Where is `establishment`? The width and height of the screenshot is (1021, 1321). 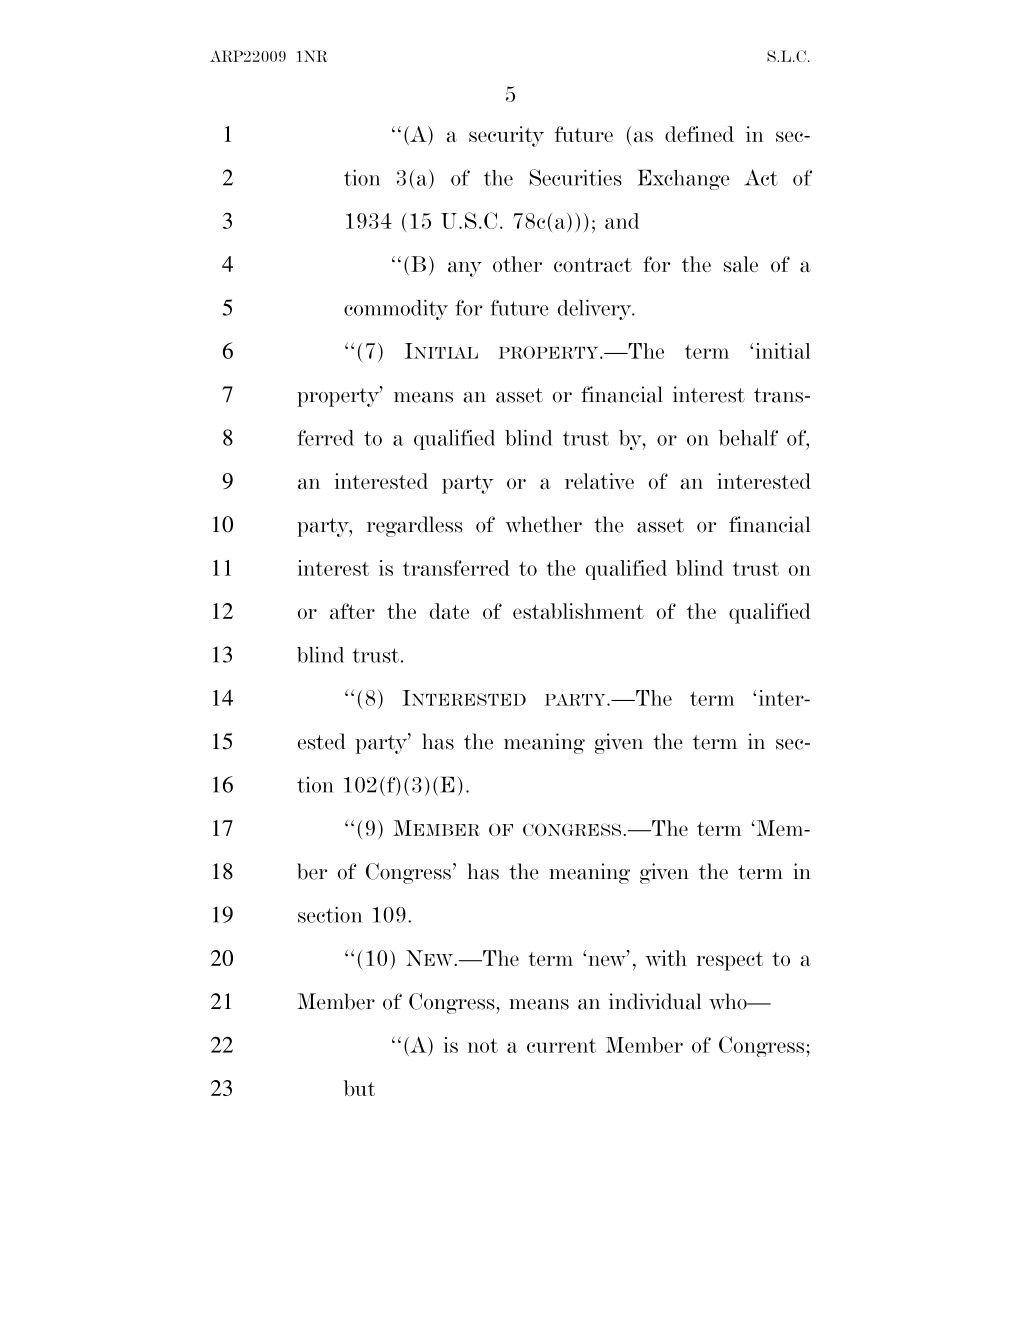
establishment is located at coordinates (578, 611).
